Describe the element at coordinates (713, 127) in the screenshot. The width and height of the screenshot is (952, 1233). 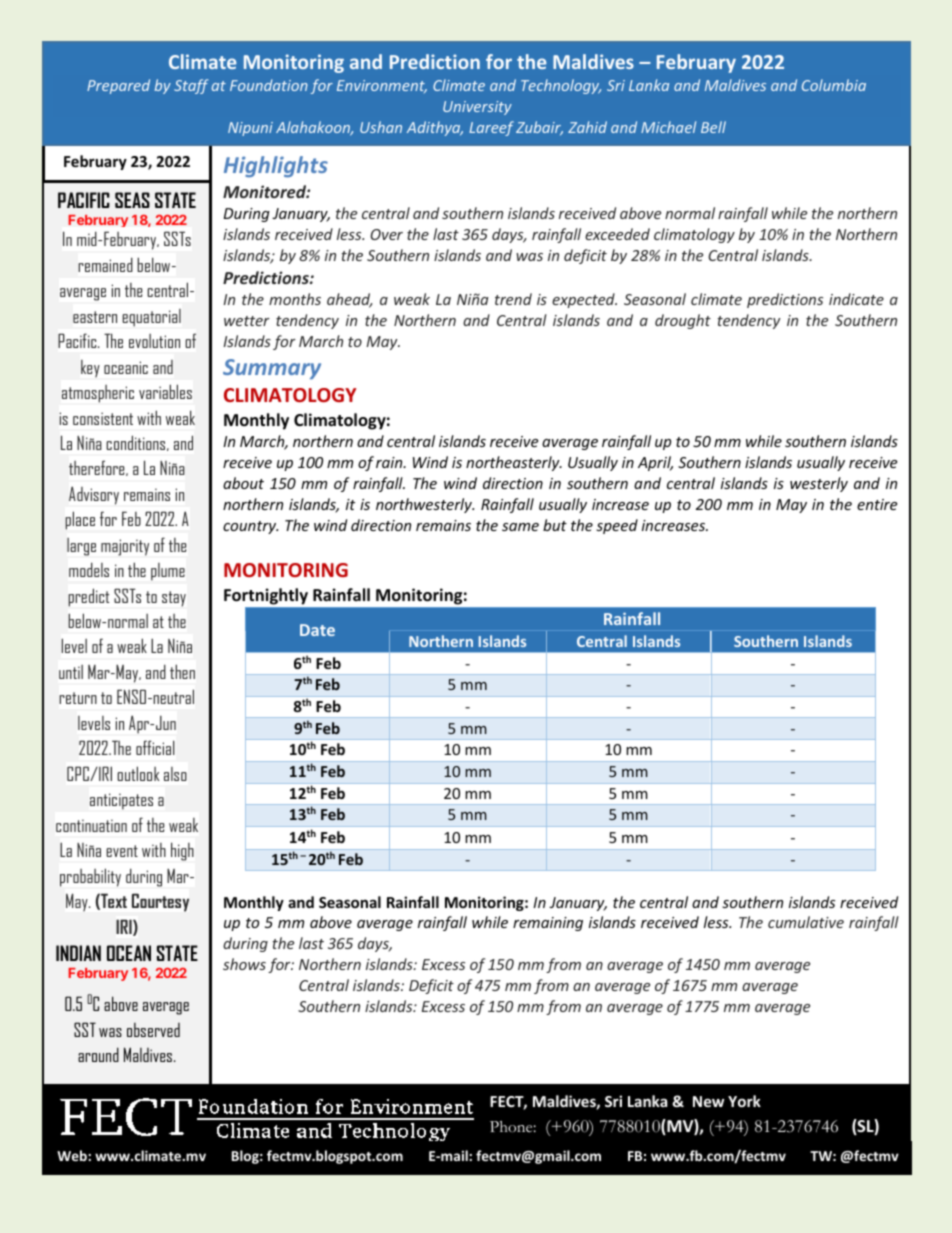
I see `Bell` at that location.
